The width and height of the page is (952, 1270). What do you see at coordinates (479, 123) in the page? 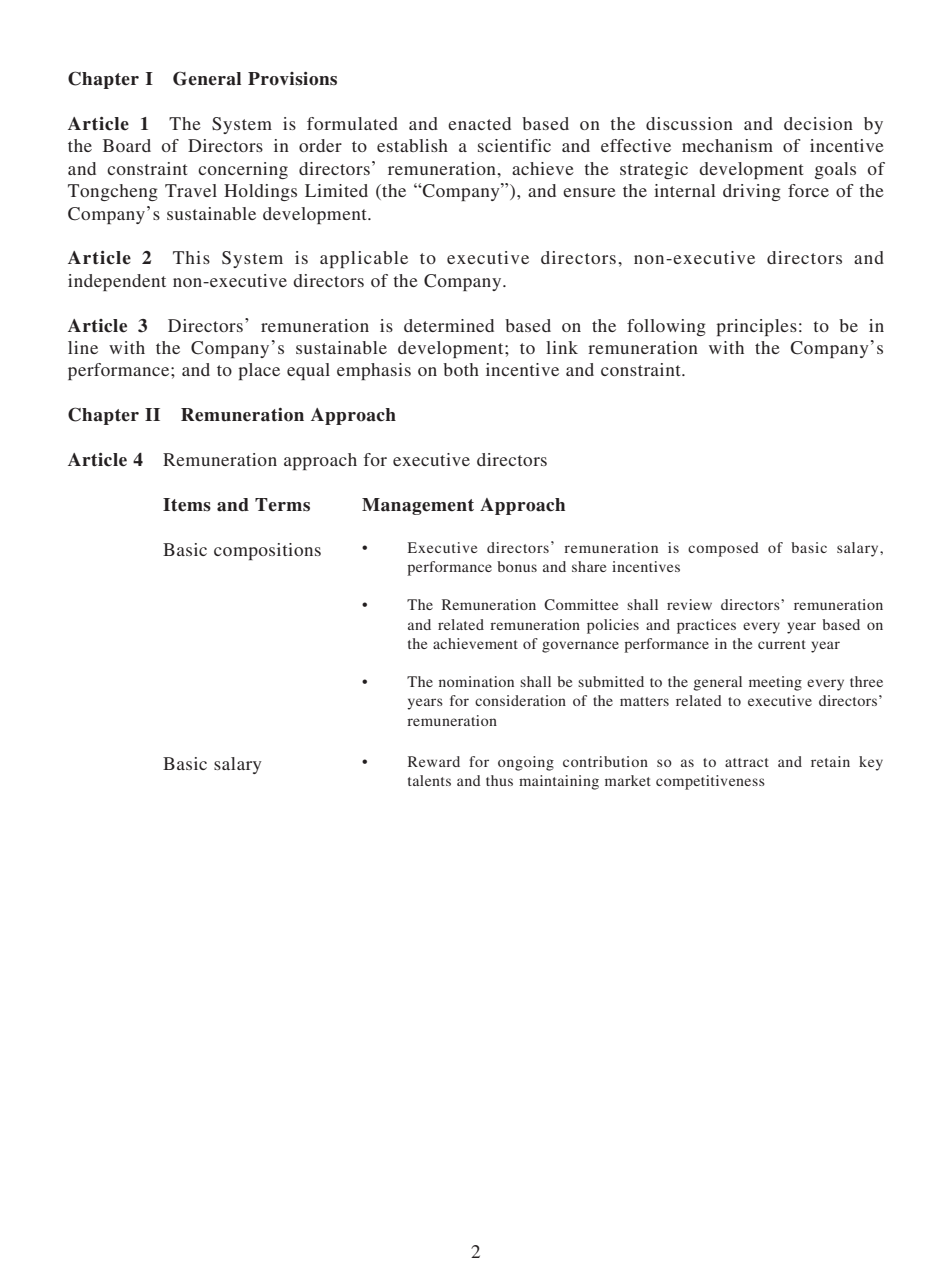
I see `enacted` at bounding box center [479, 123].
